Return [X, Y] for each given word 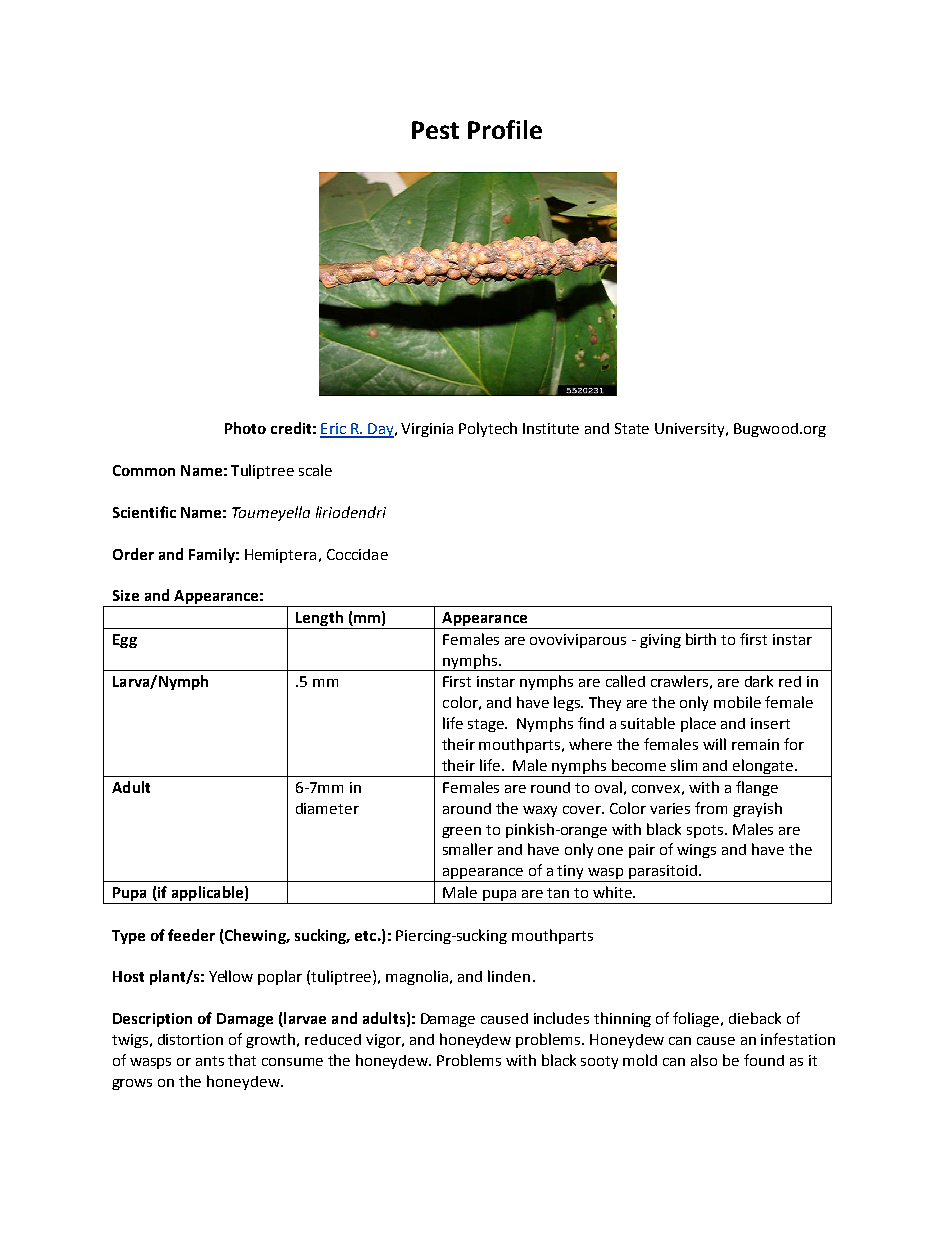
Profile [505, 129]
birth [701, 639]
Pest [435, 130]
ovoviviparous [578, 641]
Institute [551, 428]
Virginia [427, 430]
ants [210, 1061]
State [632, 428]
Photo [245, 428]
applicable [207, 893]
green [461, 832]
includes [561, 1018]
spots [706, 831]
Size [126, 595]
